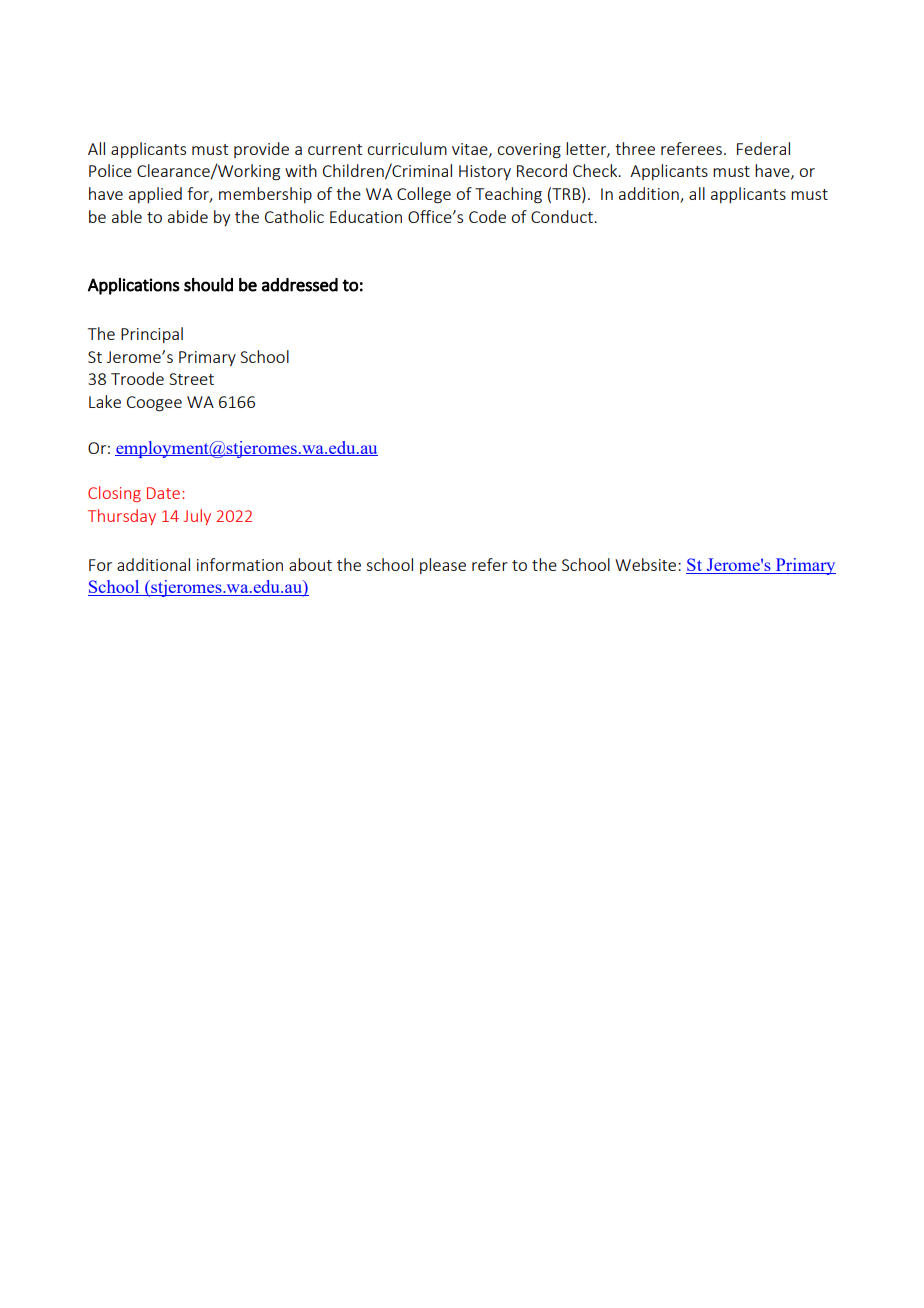 This page has width=924, height=1308. Describe the element at coordinates (635, 148) in the page. I see `three` at that location.
